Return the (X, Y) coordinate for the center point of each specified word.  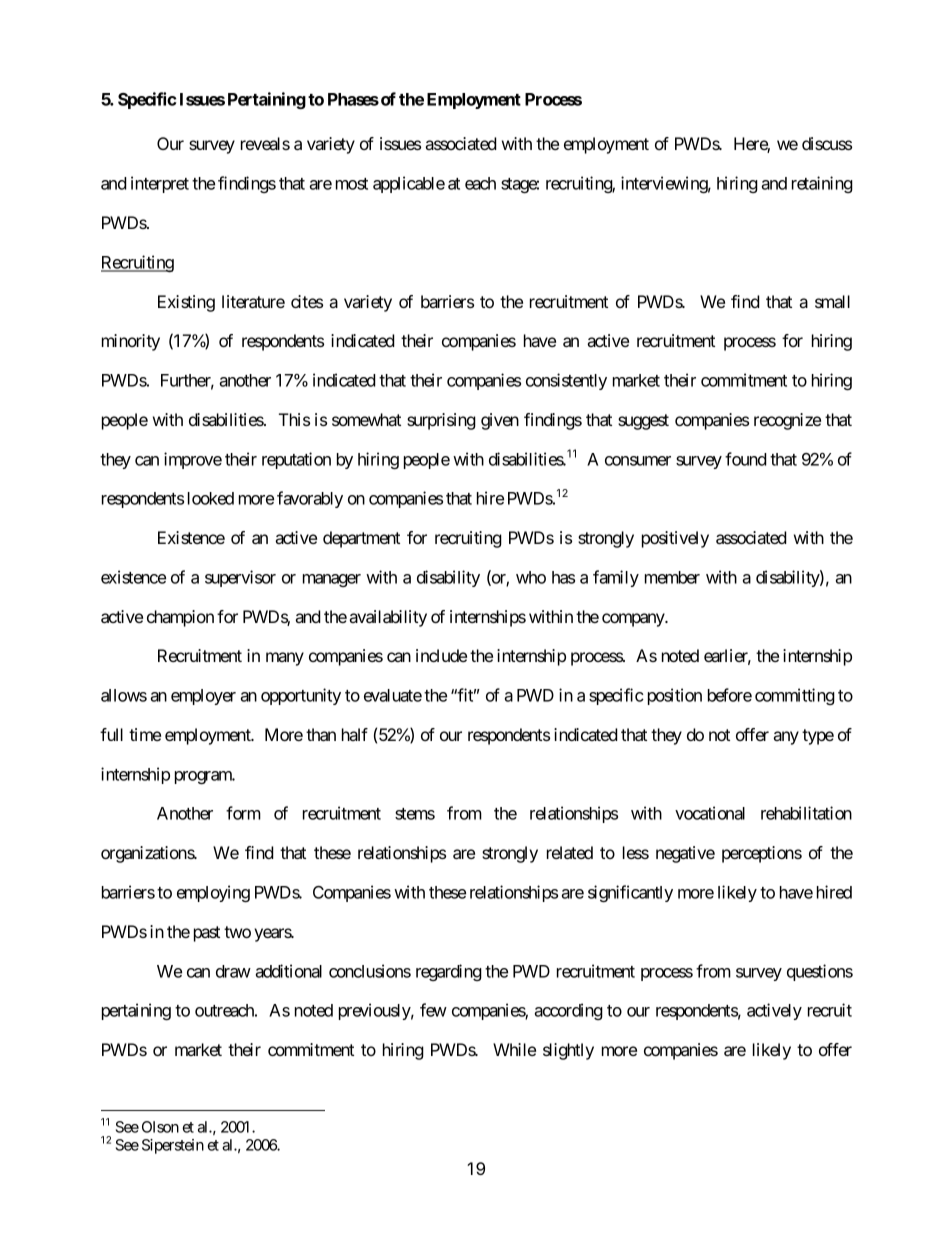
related (570, 852)
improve (193, 460)
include (441, 655)
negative (685, 854)
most (352, 184)
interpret (160, 184)
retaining (822, 184)
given (500, 421)
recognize (787, 421)
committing (795, 696)
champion (180, 618)
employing (213, 893)
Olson (160, 1127)
